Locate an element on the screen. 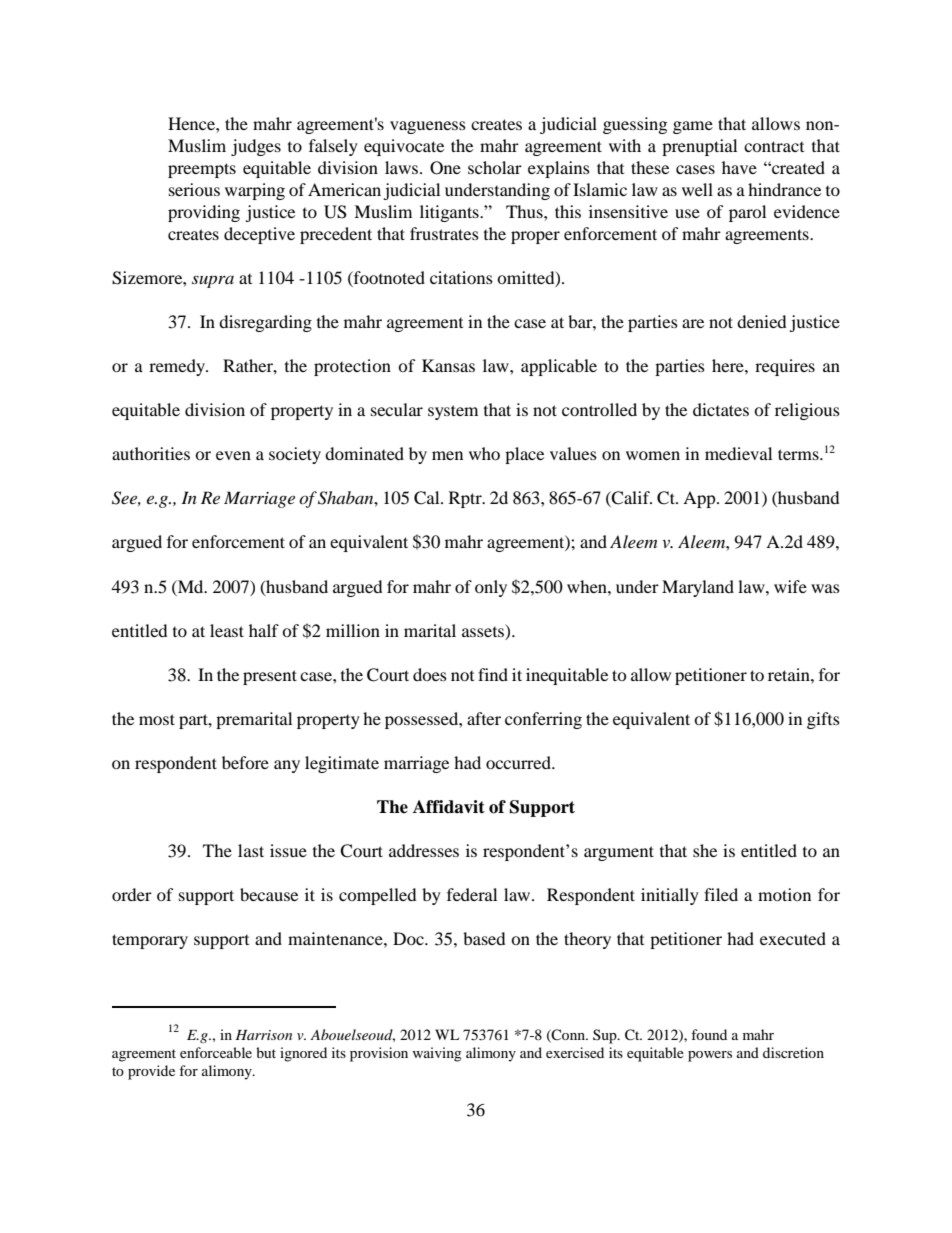 The width and height of the screenshot is (952, 1233). who is located at coordinates (484, 453).
